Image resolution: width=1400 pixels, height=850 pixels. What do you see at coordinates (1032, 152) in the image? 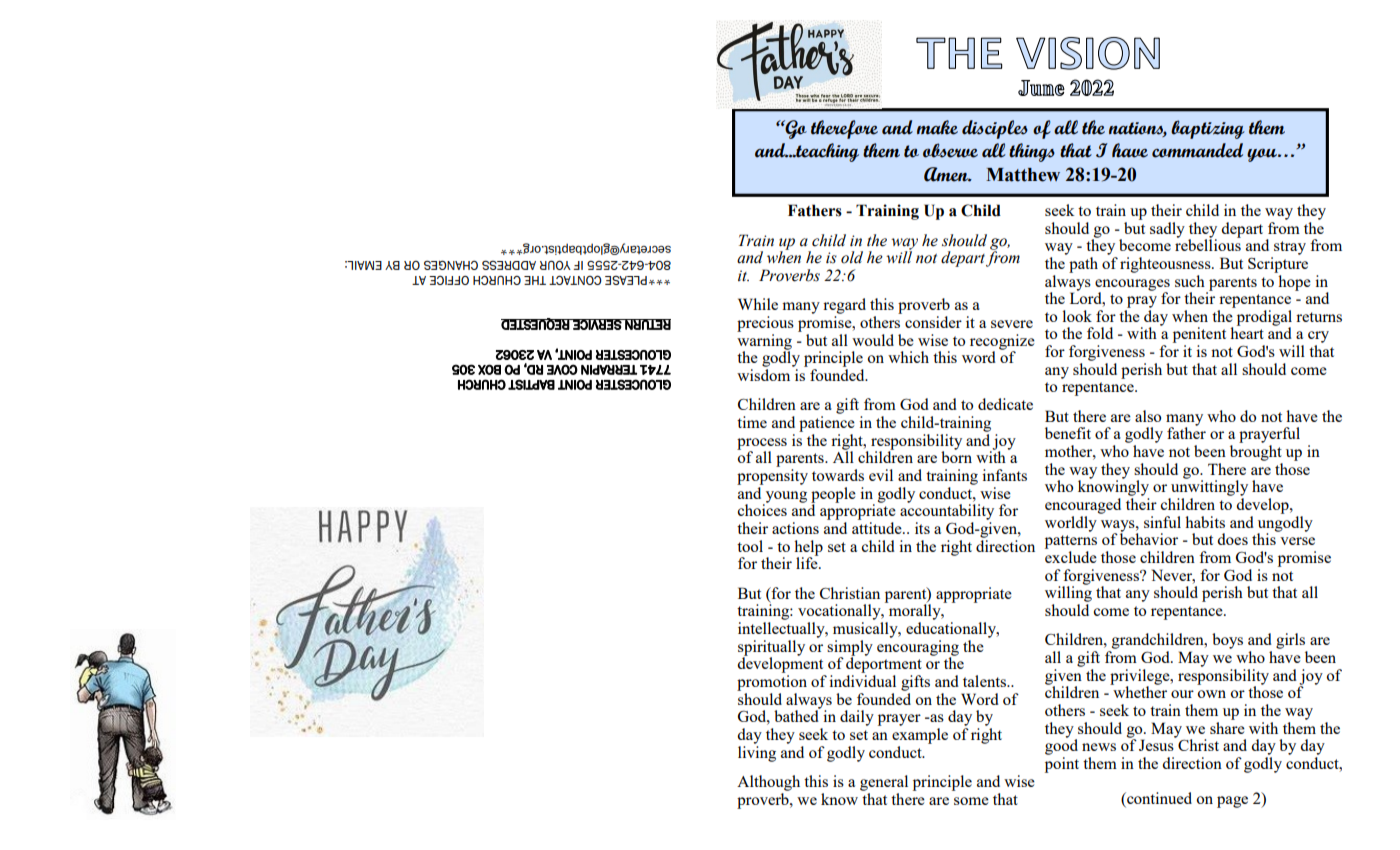
I see `things` at bounding box center [1032, 152].
